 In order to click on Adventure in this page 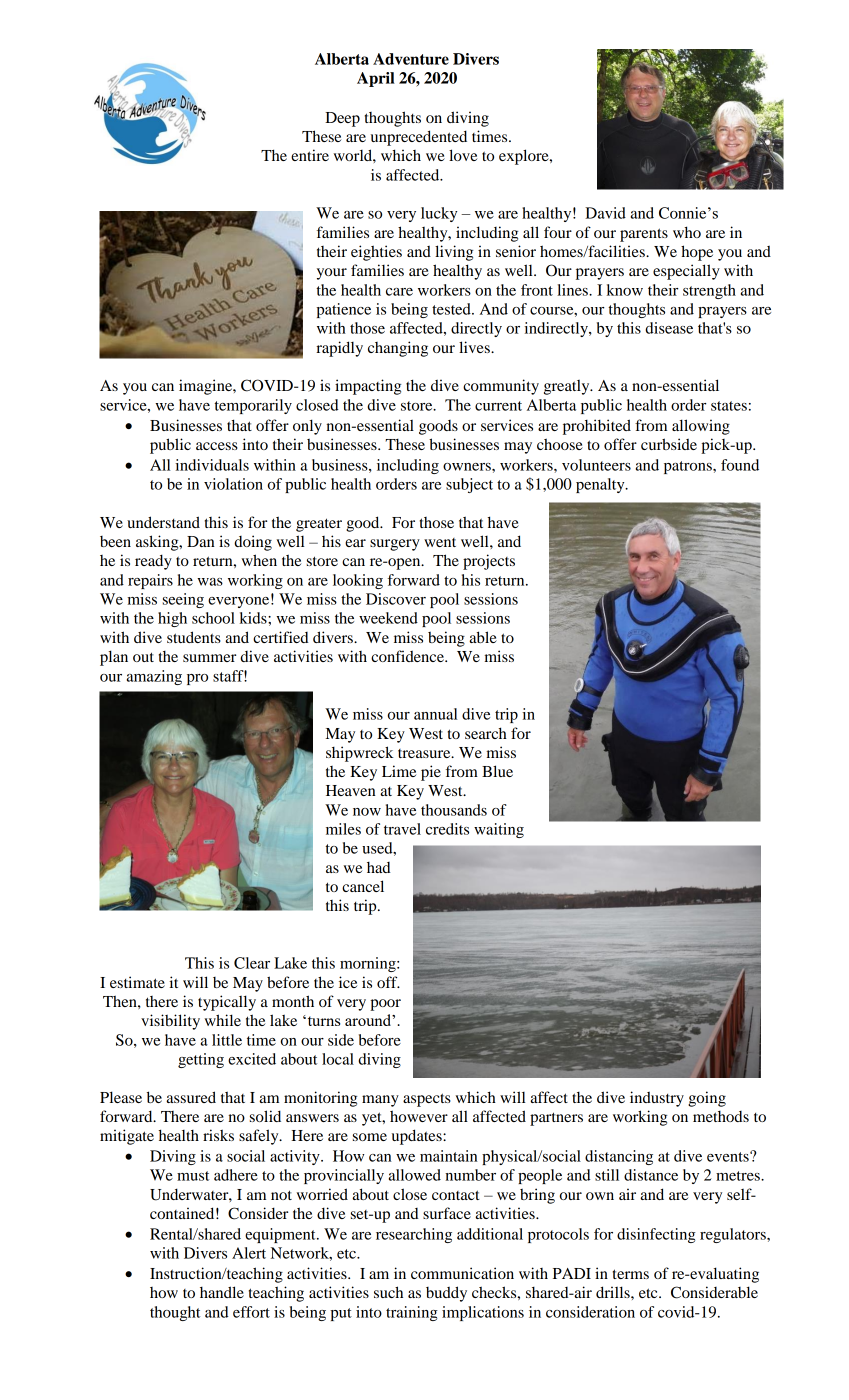, I will do `click(411, 59)`.
